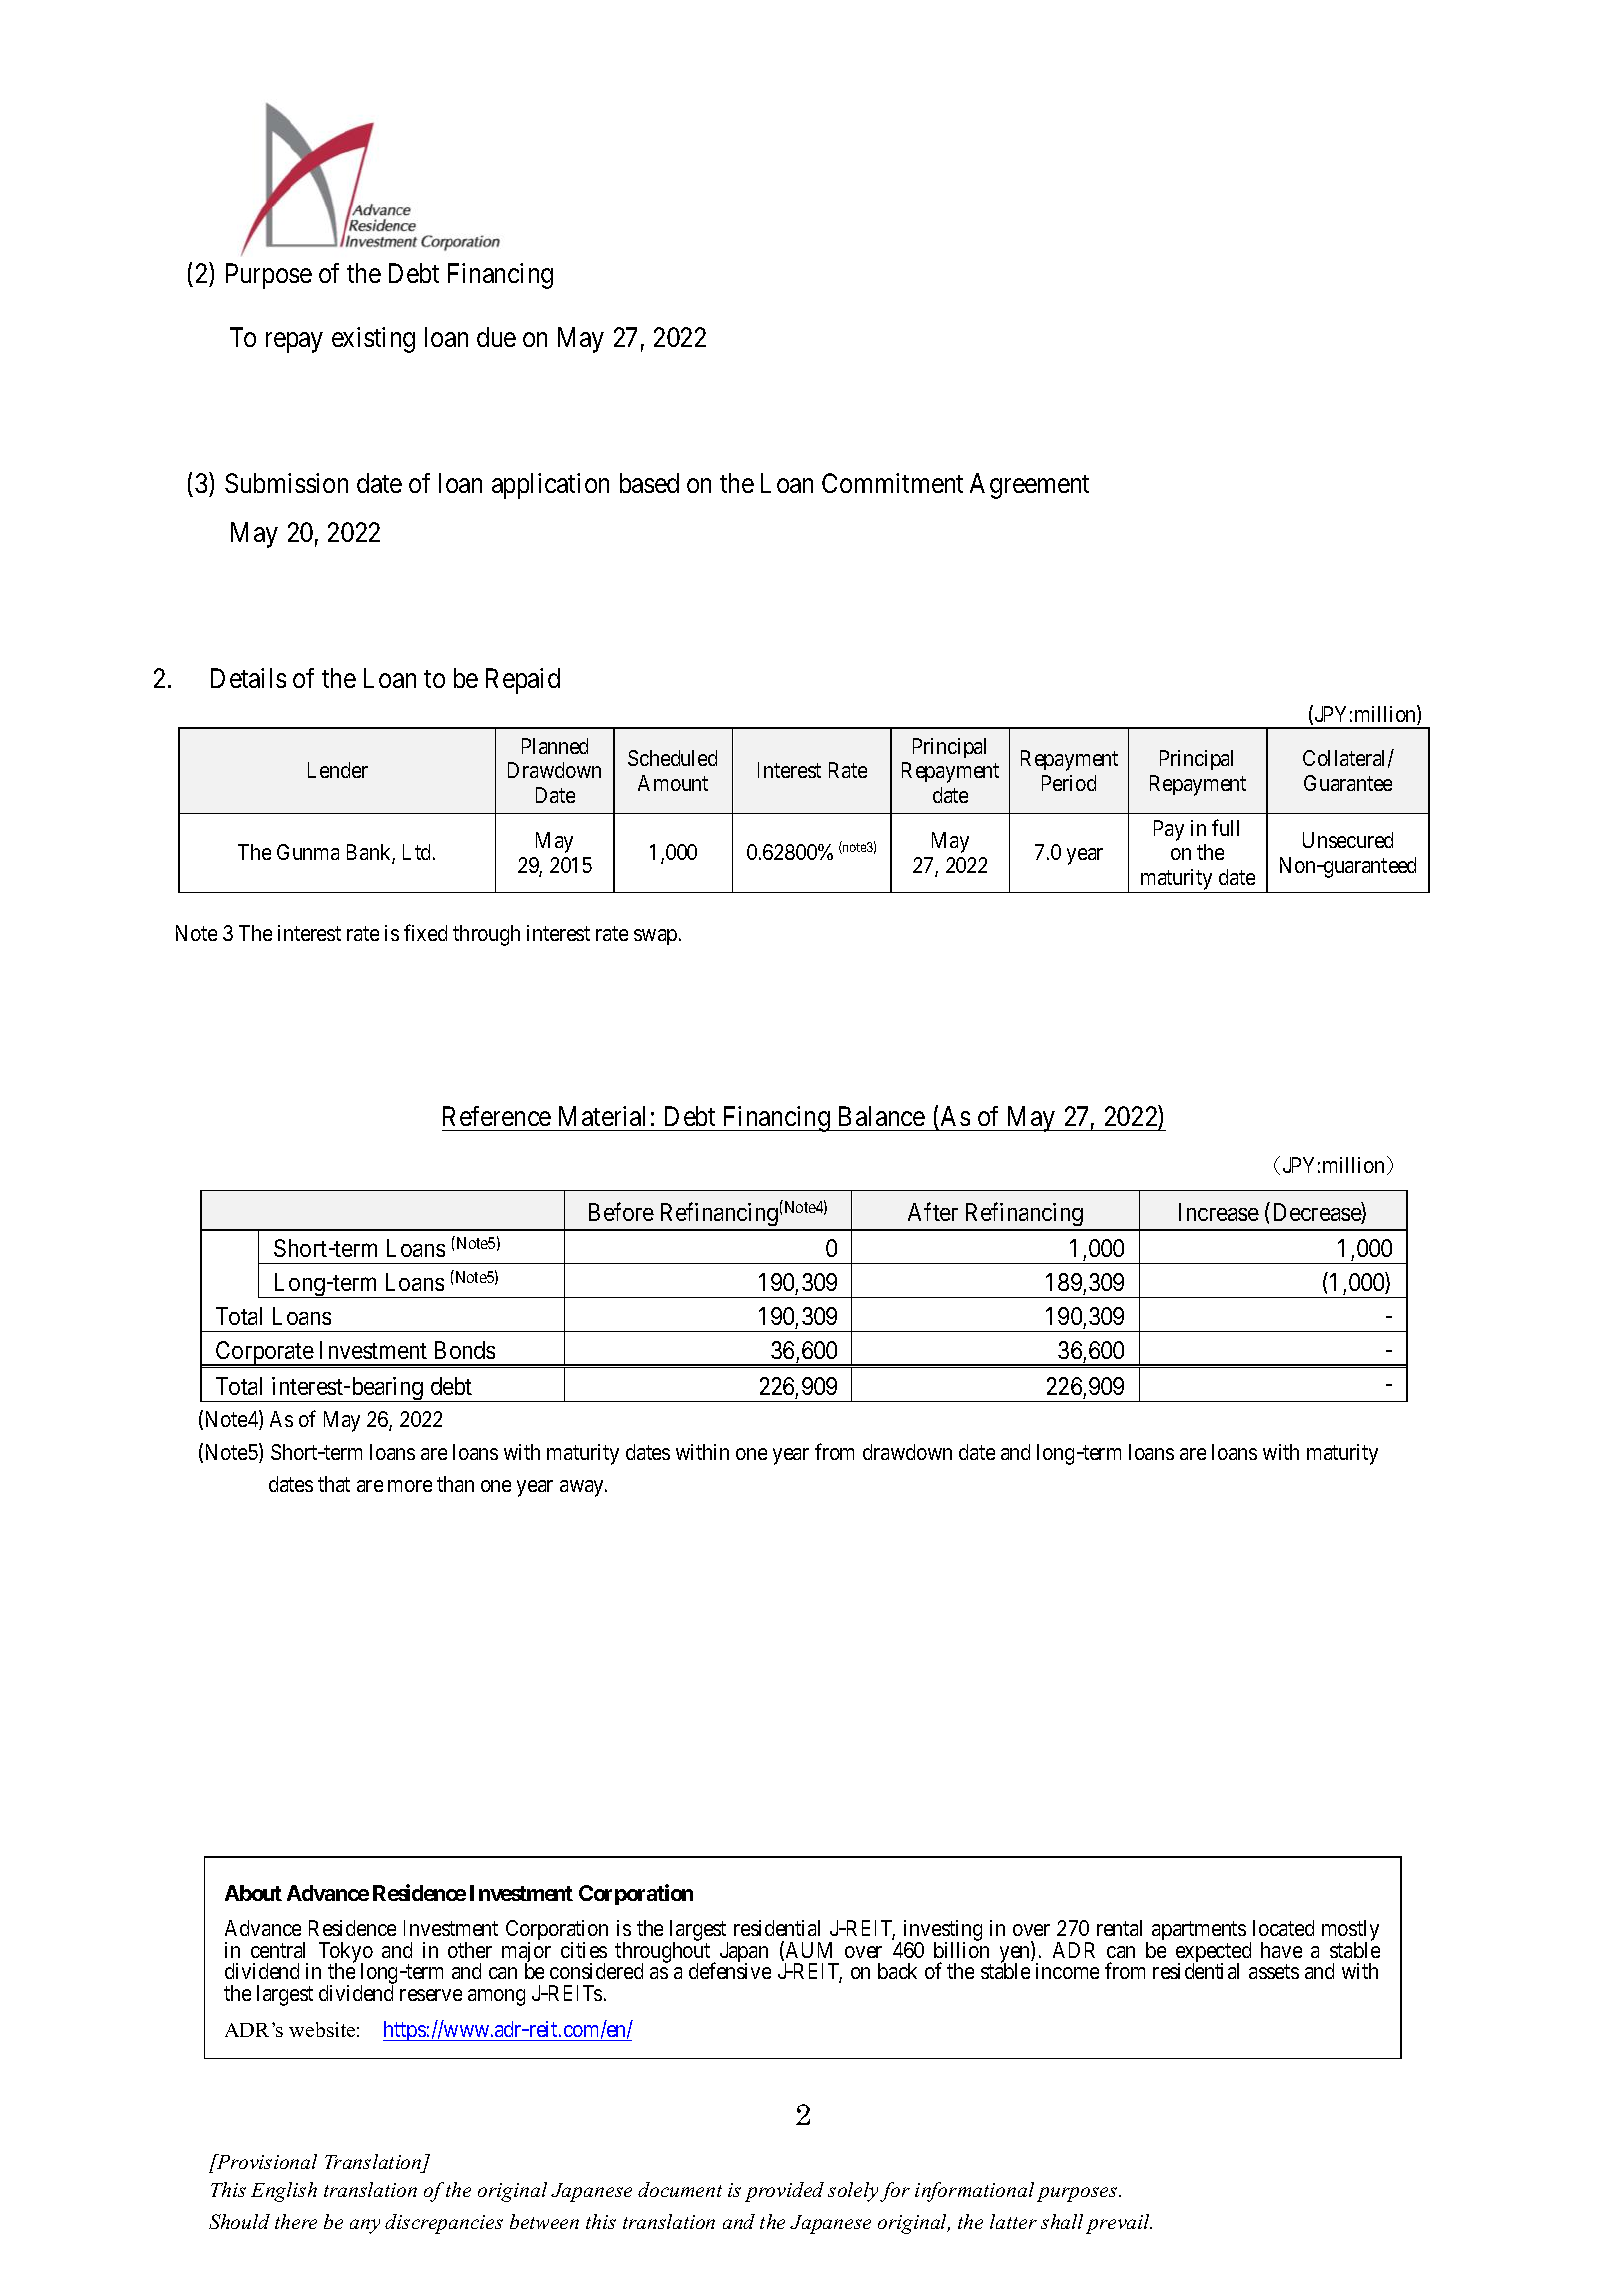 This document has height=2274, width=1608. I want to click on About, so click(253, 1893).
